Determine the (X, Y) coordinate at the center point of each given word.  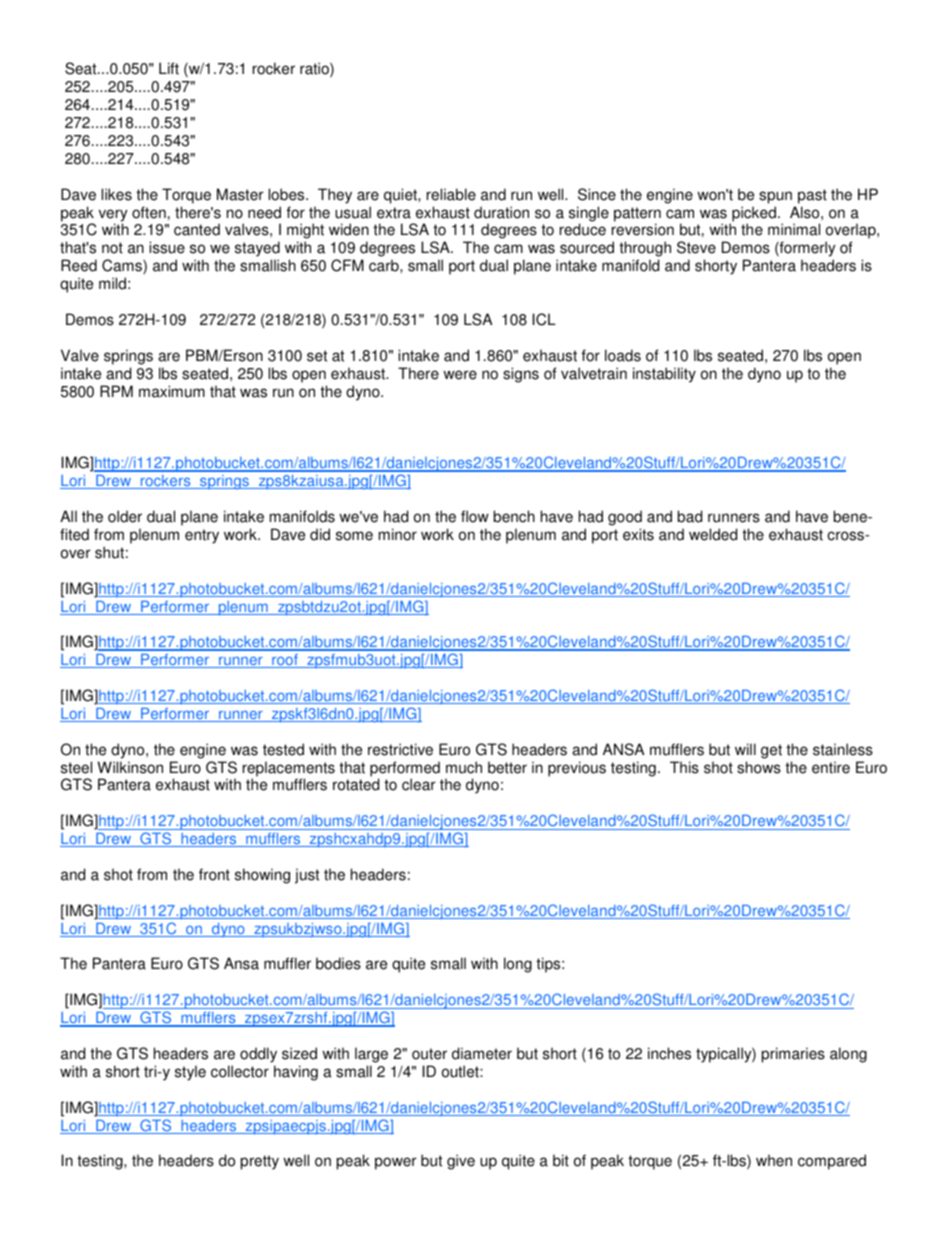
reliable (451, 194)
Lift (169, 68)
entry (202, 536)
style (190, 1073)
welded (713, 534)
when (774, 1160)
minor (398, 534)
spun (775, 197)
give (461, 1162)
